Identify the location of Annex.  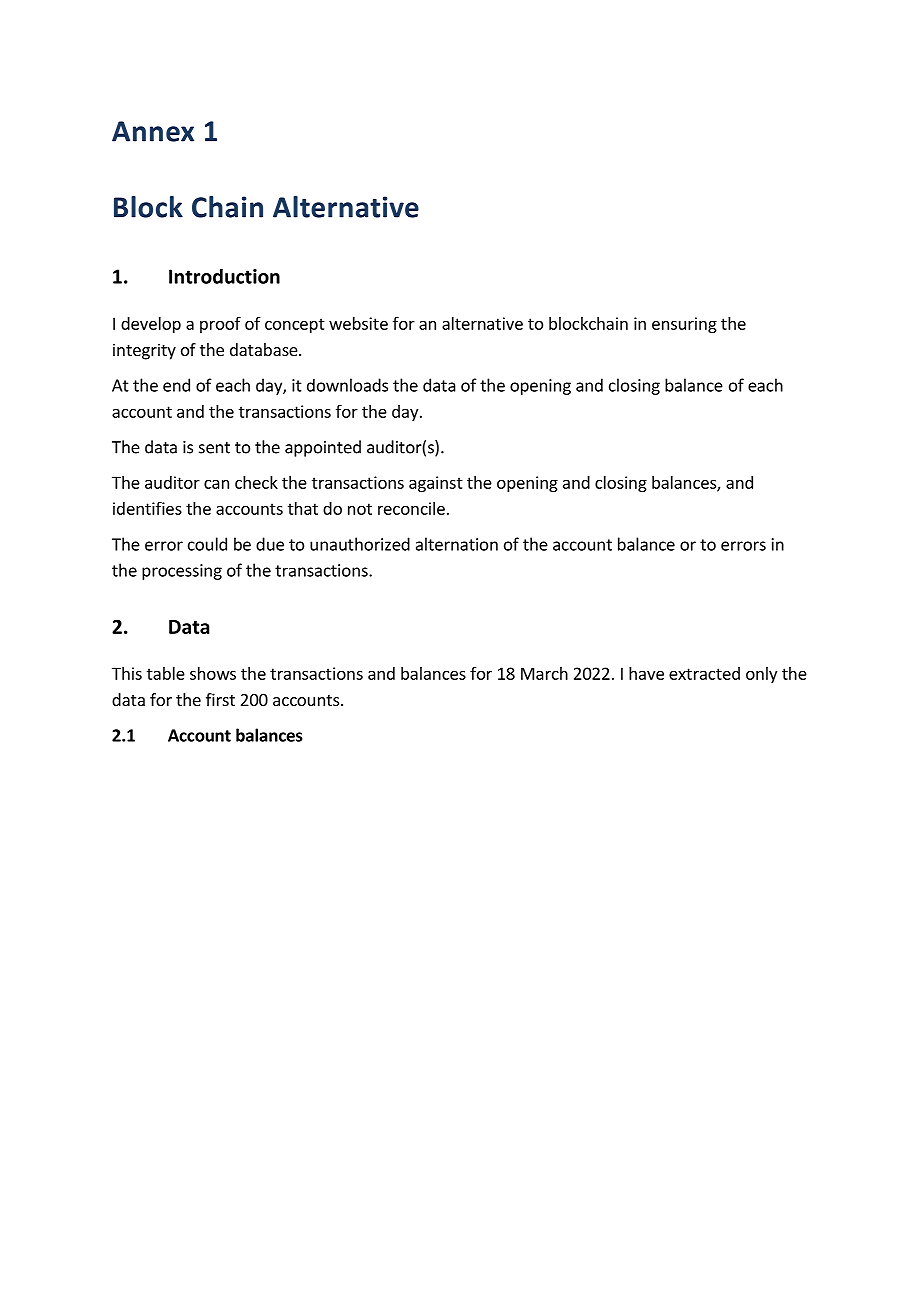
(153, 131).
